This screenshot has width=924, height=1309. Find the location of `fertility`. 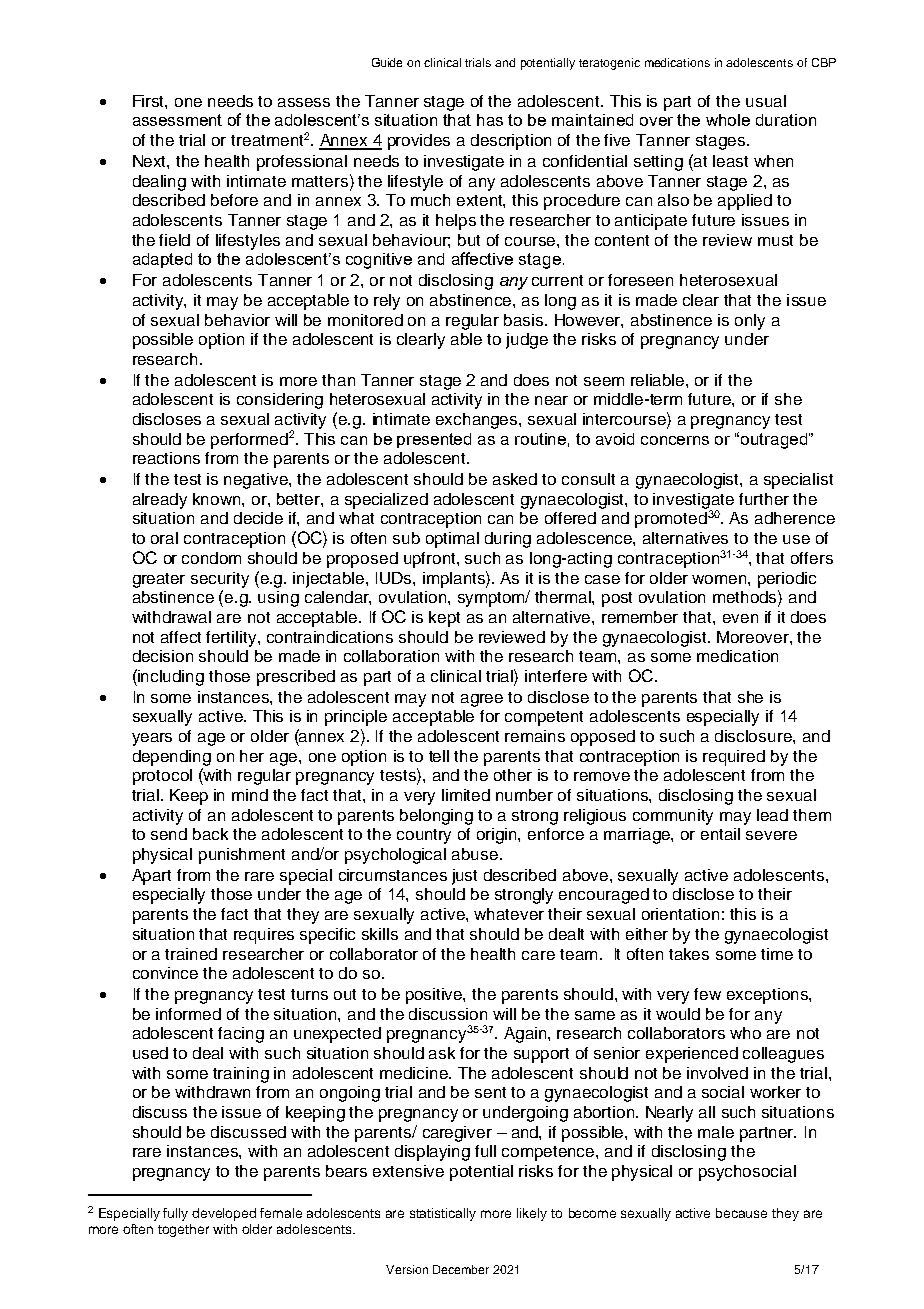

fertility is located at coordinates (232, 639).
